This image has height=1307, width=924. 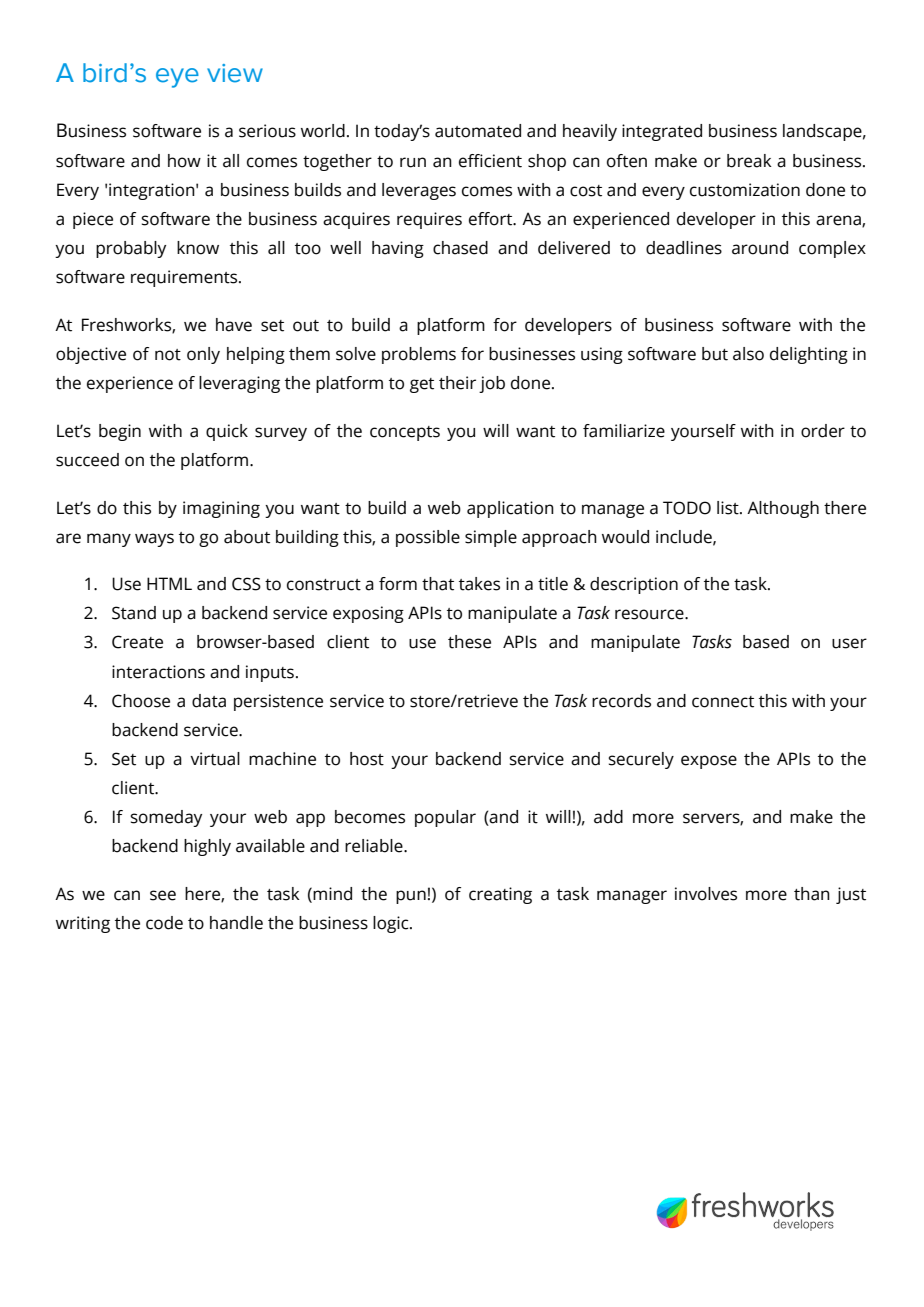 What do you see at coordinates (478, 131) in the image?
I see `automated` at bounding box center [478, 131].
